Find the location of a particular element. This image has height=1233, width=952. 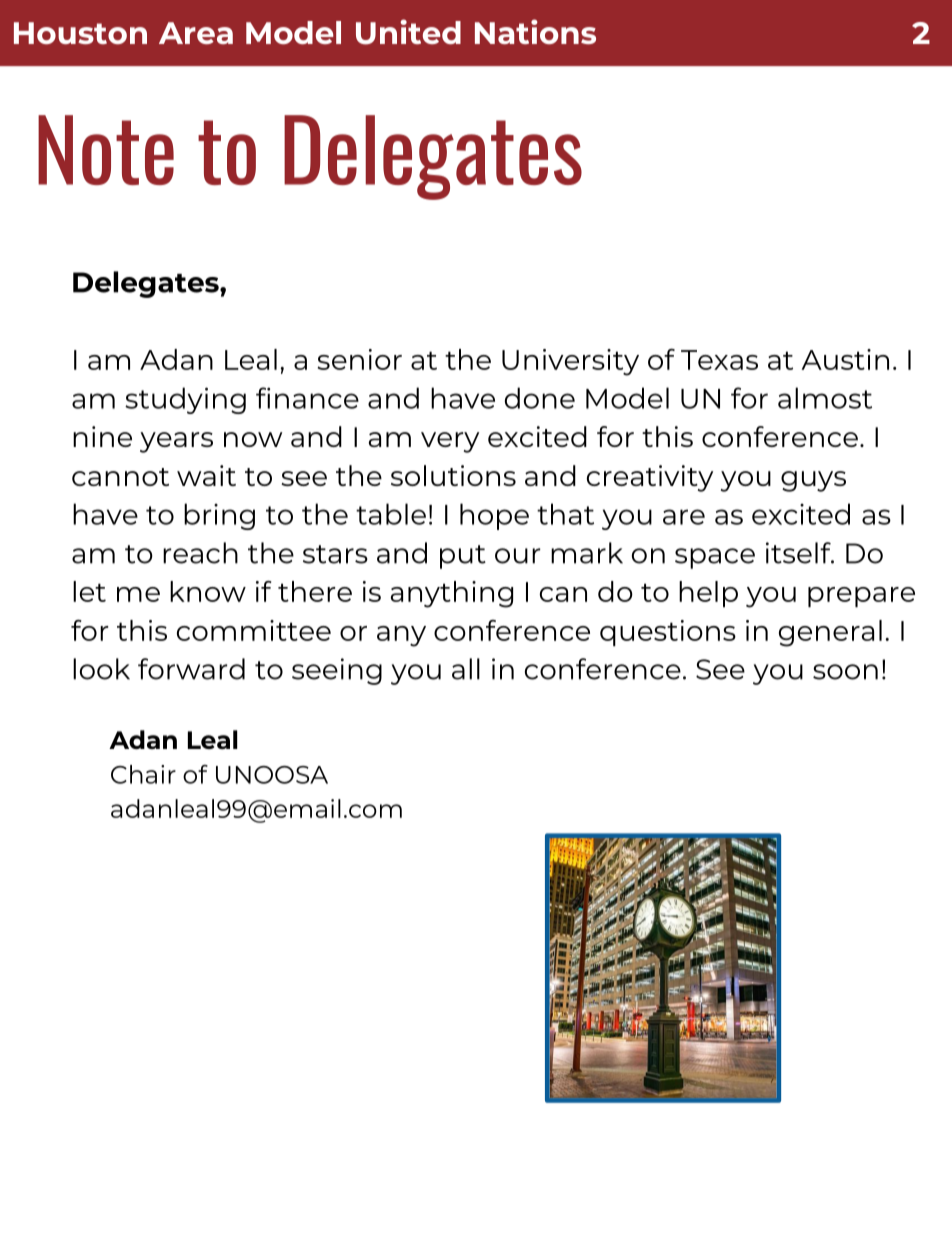

Area is located at coordinates (196, 33).
